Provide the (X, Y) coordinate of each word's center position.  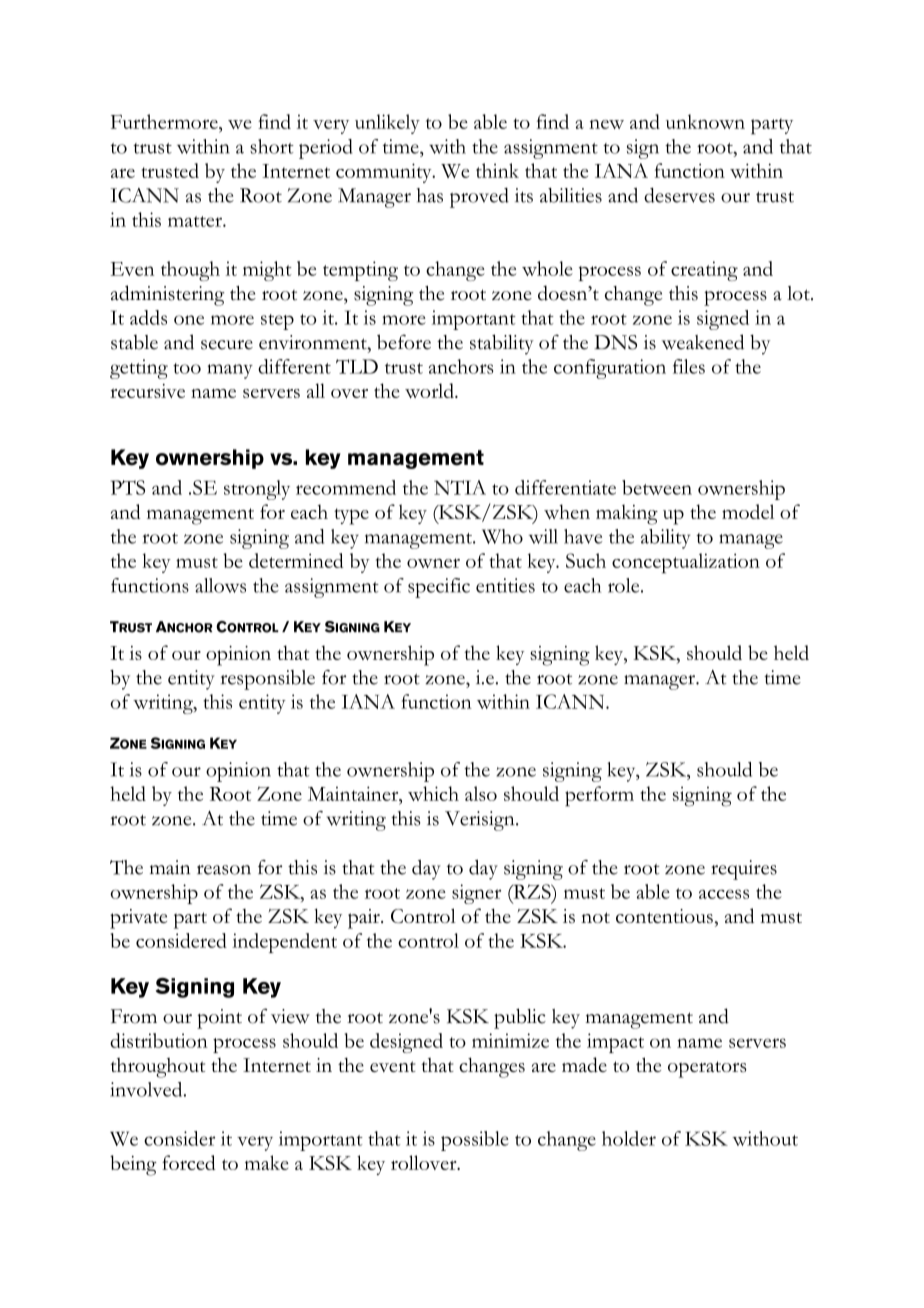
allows (220, 585)
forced (189, 1162)
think (497, 170)
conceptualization (686, 563)
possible (475, 1141)
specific (439, 588)
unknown (705, 121)
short (272, 146)
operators (707, 1069)
